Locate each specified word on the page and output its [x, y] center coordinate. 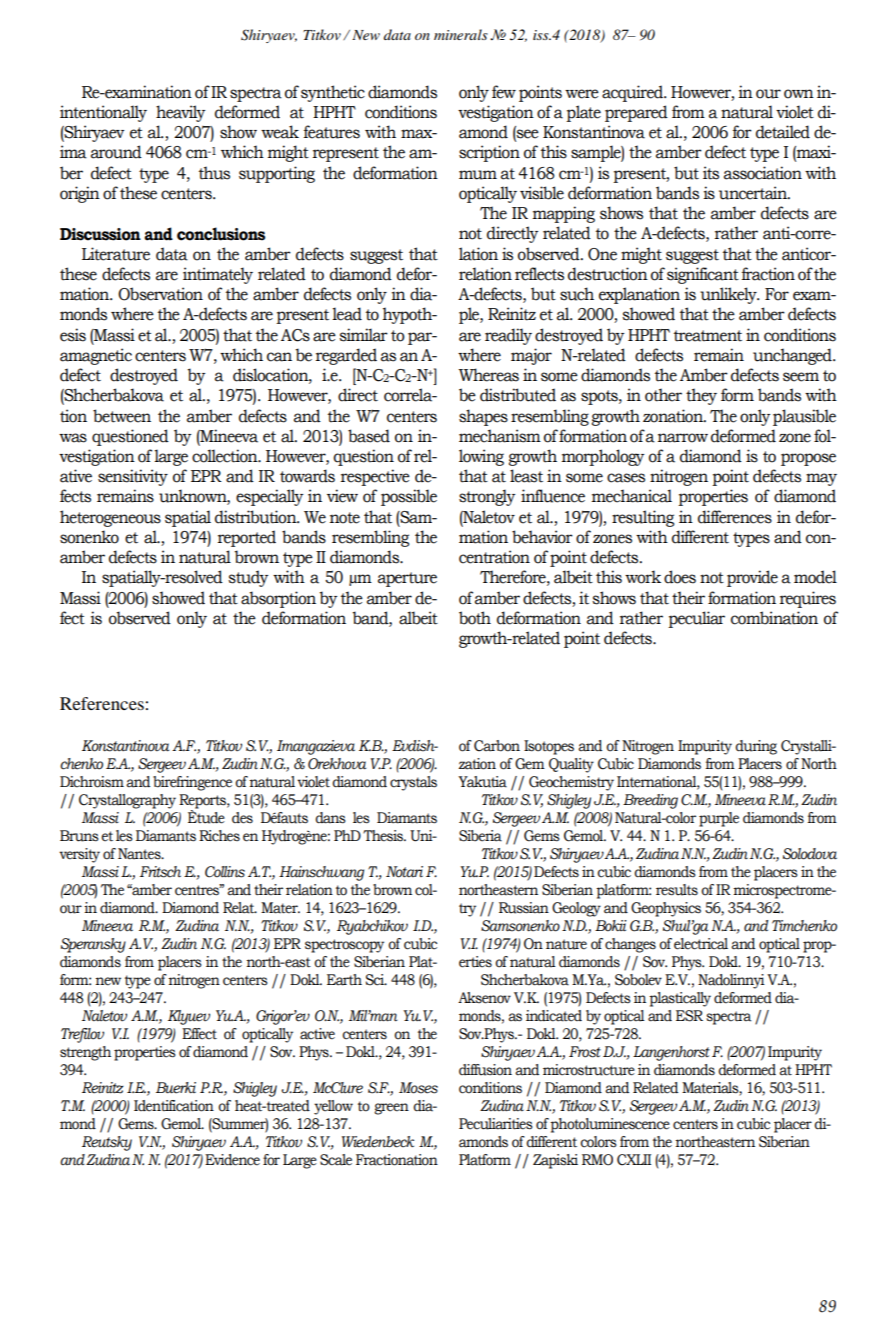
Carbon [497, 746]
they [701, 396]
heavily [180, 113]
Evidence [232, 1160]
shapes [483, 417]
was [73, 438]
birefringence [192, 783]
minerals [461, 34]
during [756, 747]
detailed [783, 132]
